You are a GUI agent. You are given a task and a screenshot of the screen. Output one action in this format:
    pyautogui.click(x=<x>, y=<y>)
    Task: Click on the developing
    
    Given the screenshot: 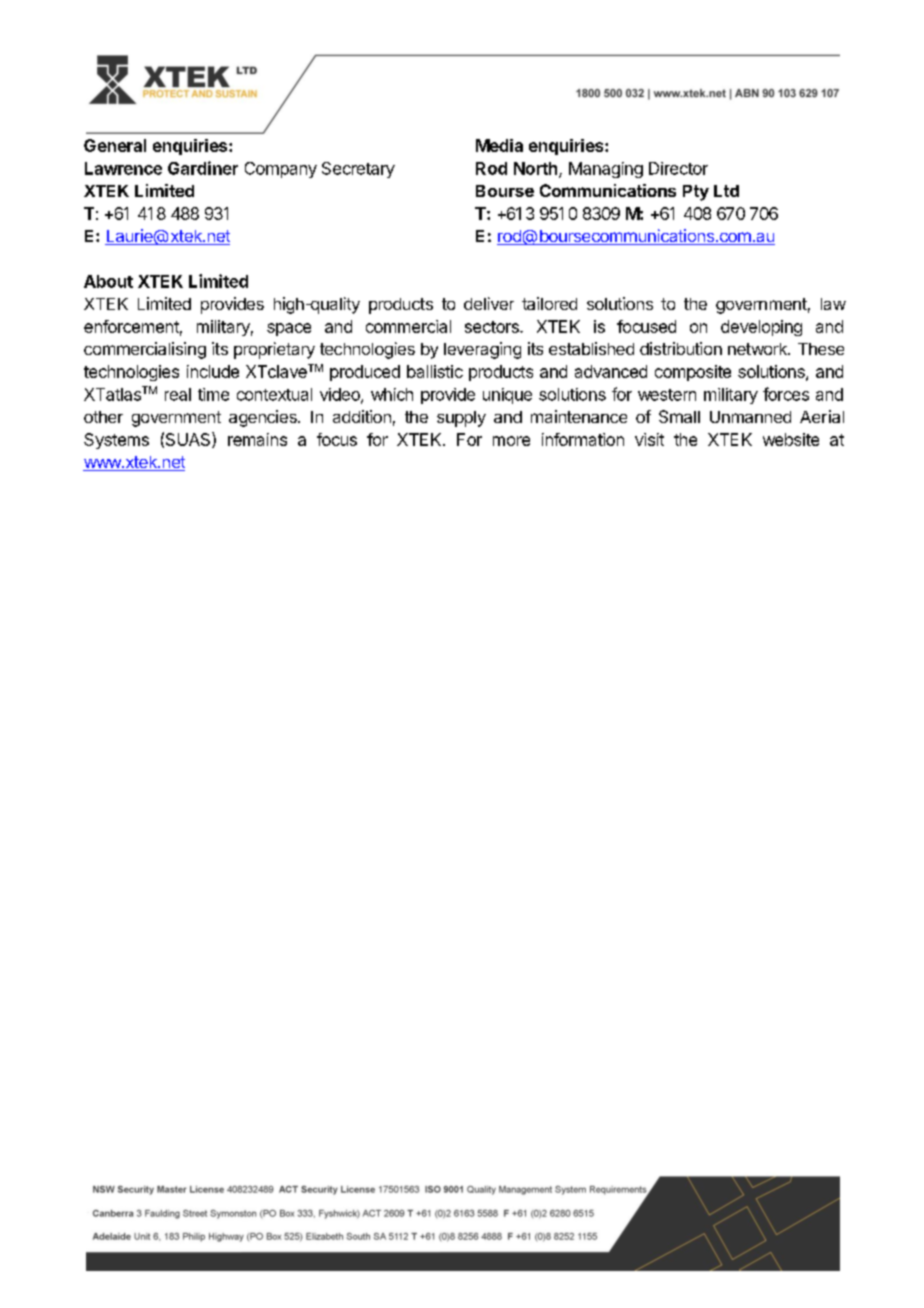 What is the action you would take?
    pyautogui.click(x=761, y=328)
